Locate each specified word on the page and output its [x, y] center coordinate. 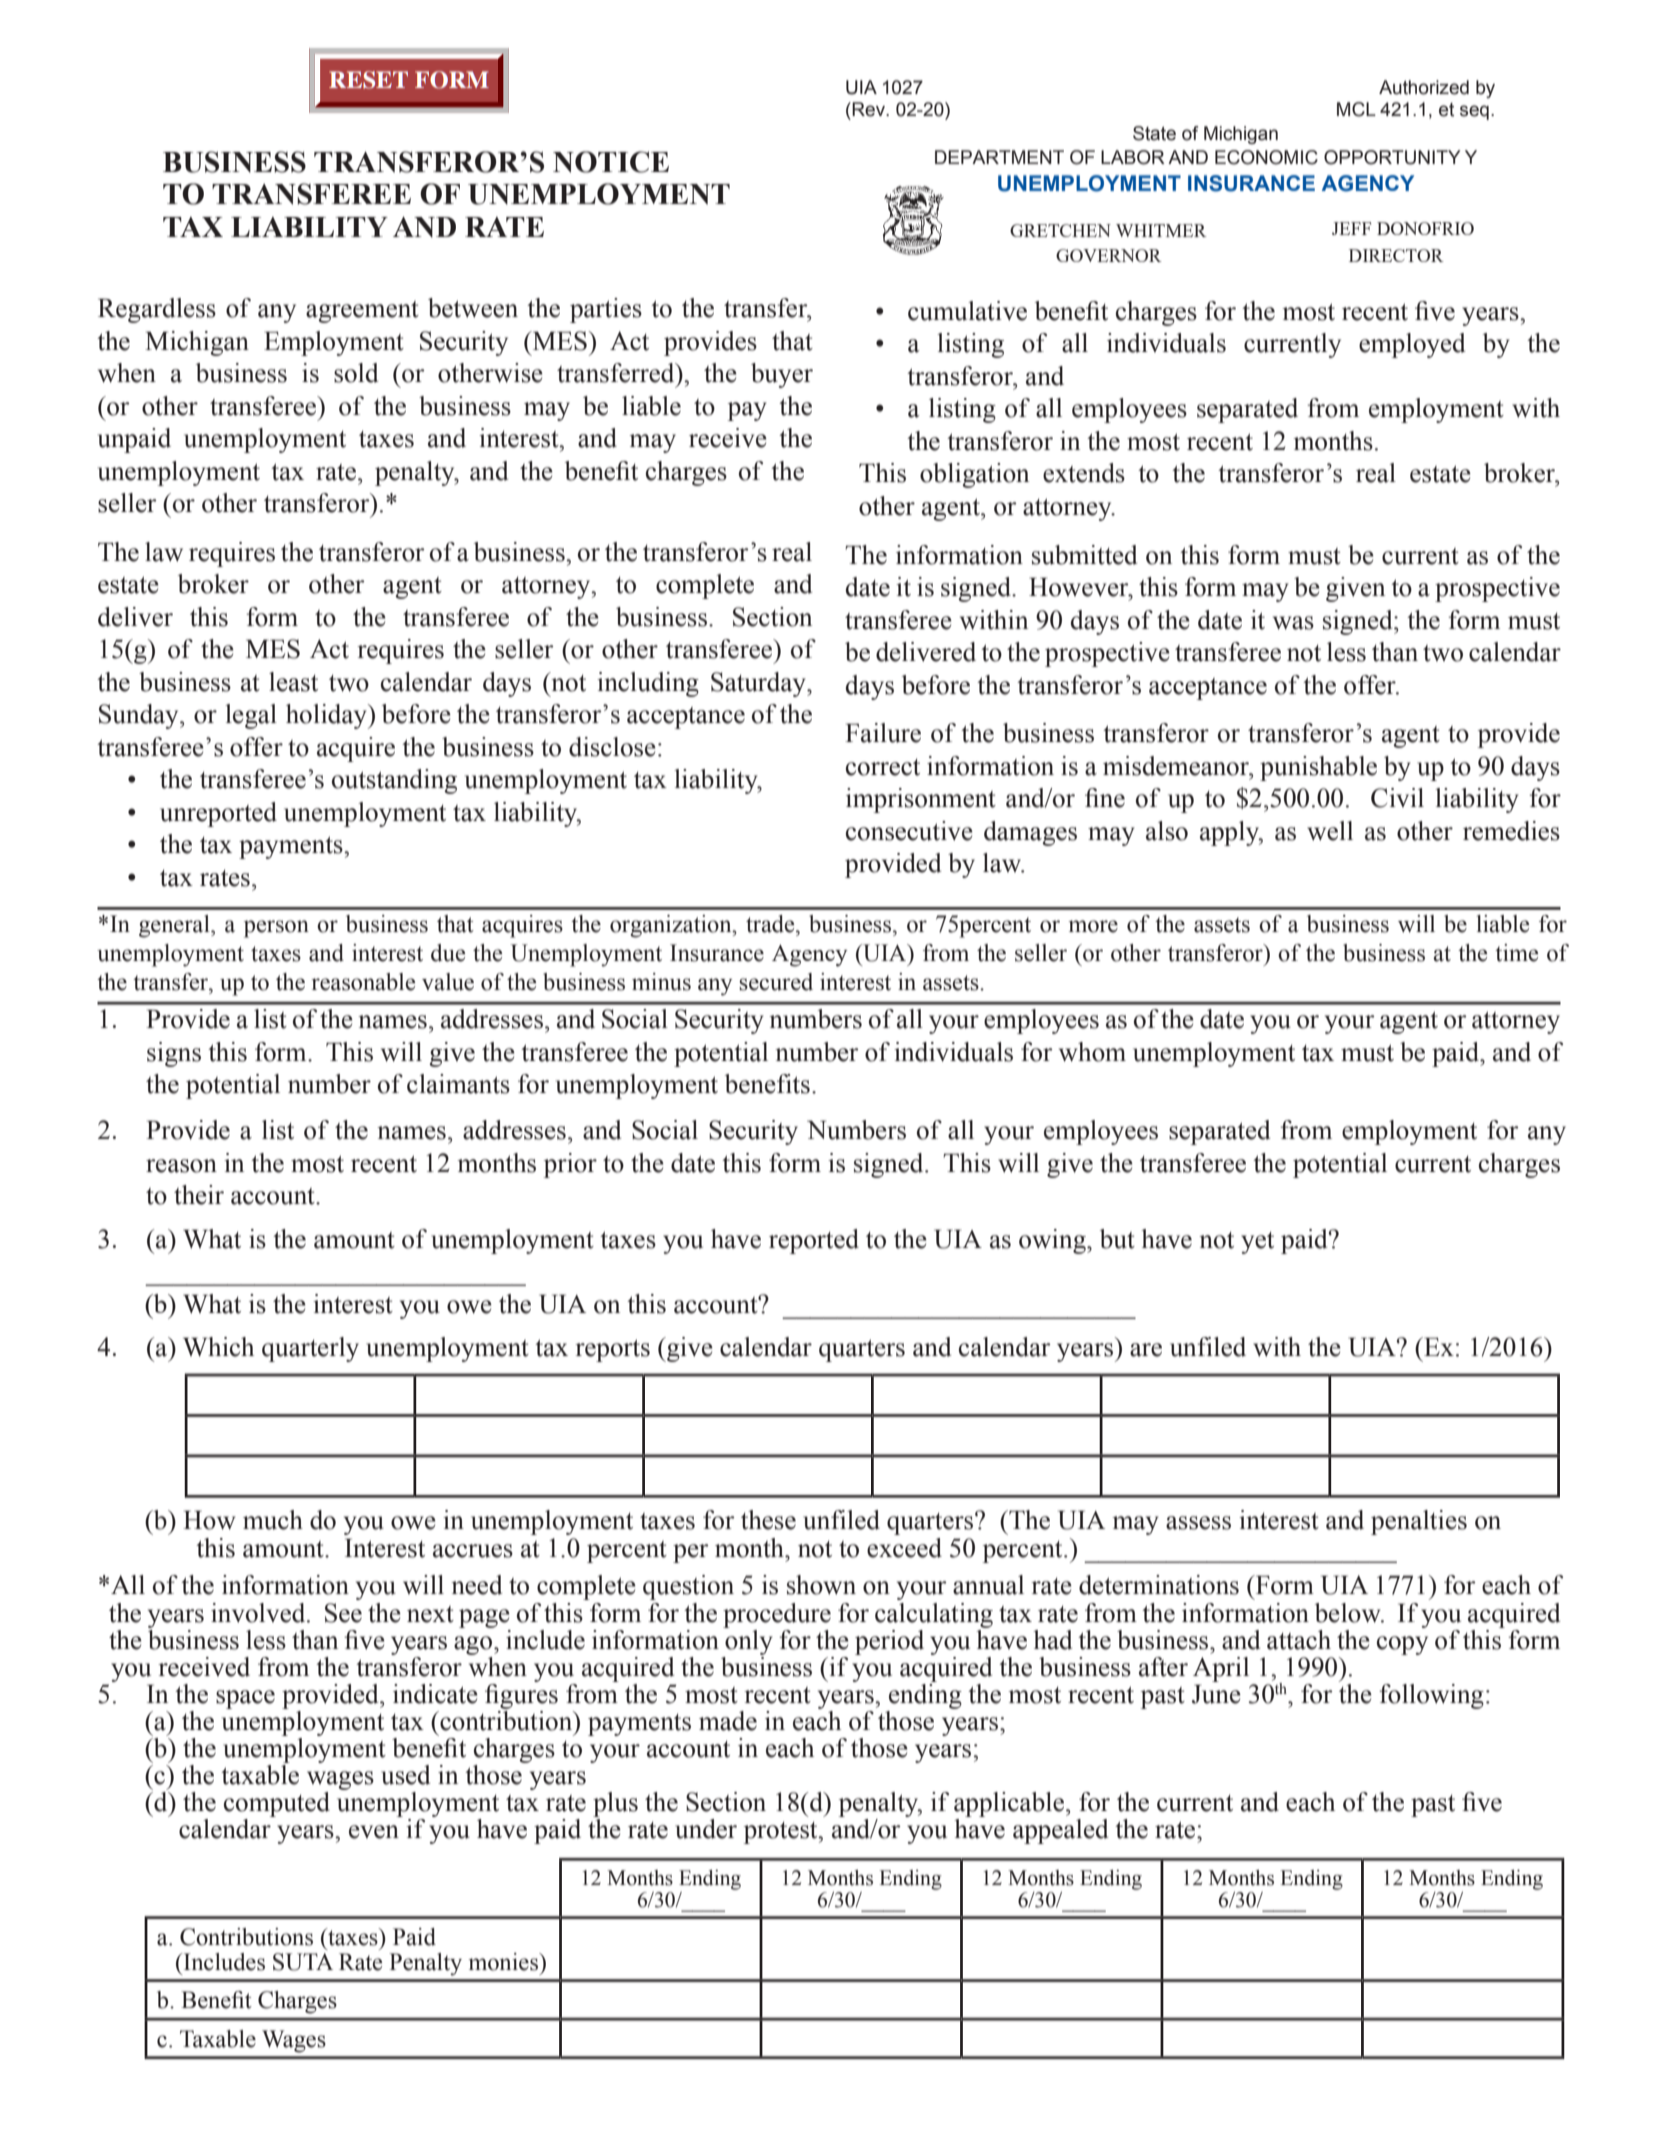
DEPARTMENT [999, 157]
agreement [362, 312]
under [706, 1829]
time [1516, 953]
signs [174, 1054]
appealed [1060, 1831]
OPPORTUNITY [1392, 157]
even [374, 1832]
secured [776, 982]
